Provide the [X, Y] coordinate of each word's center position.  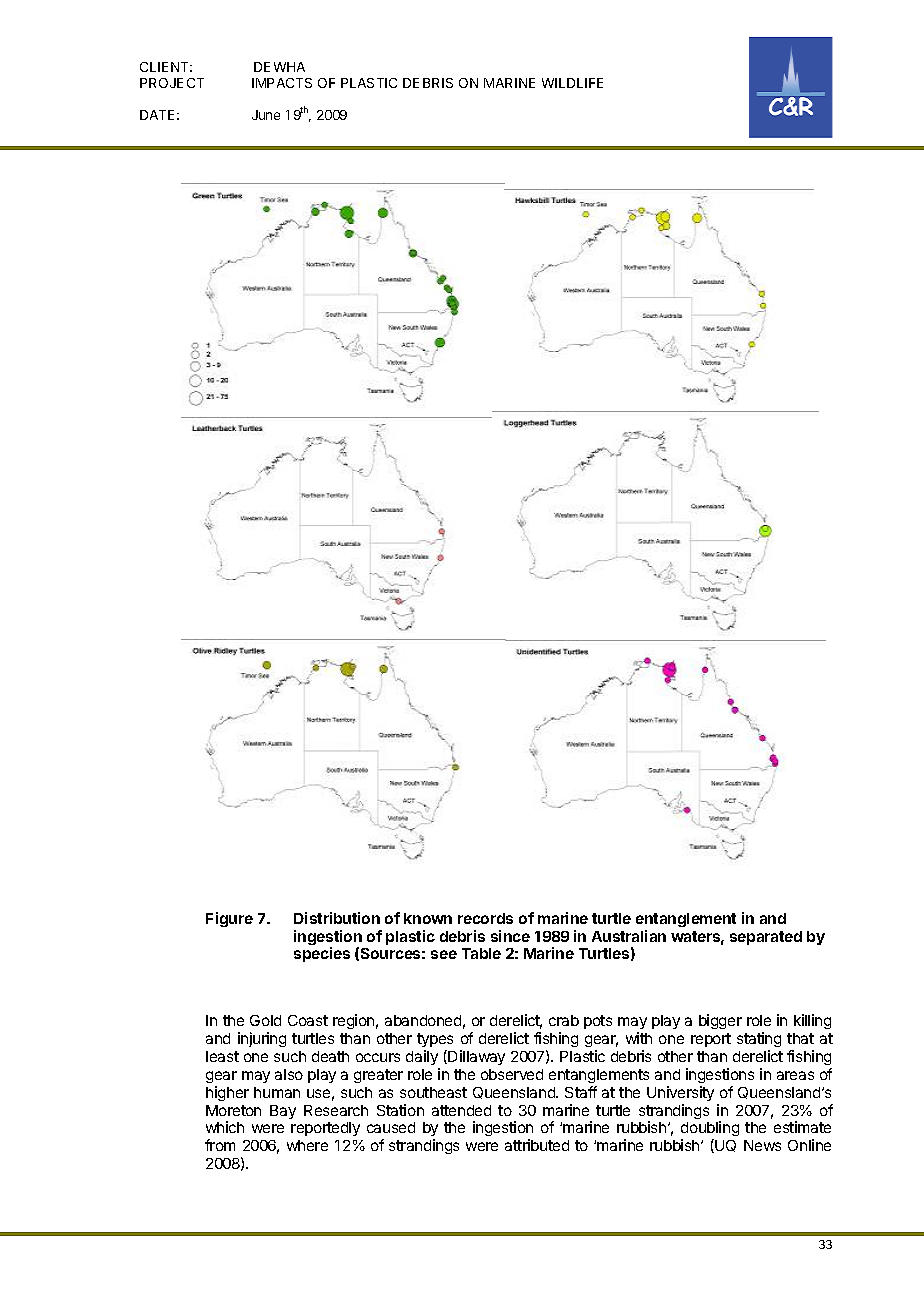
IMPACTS [282, 83]
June [266, 115]
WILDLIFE [572, 83]
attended [461, 1110]
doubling [710, 1130]
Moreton [233, 1110]
